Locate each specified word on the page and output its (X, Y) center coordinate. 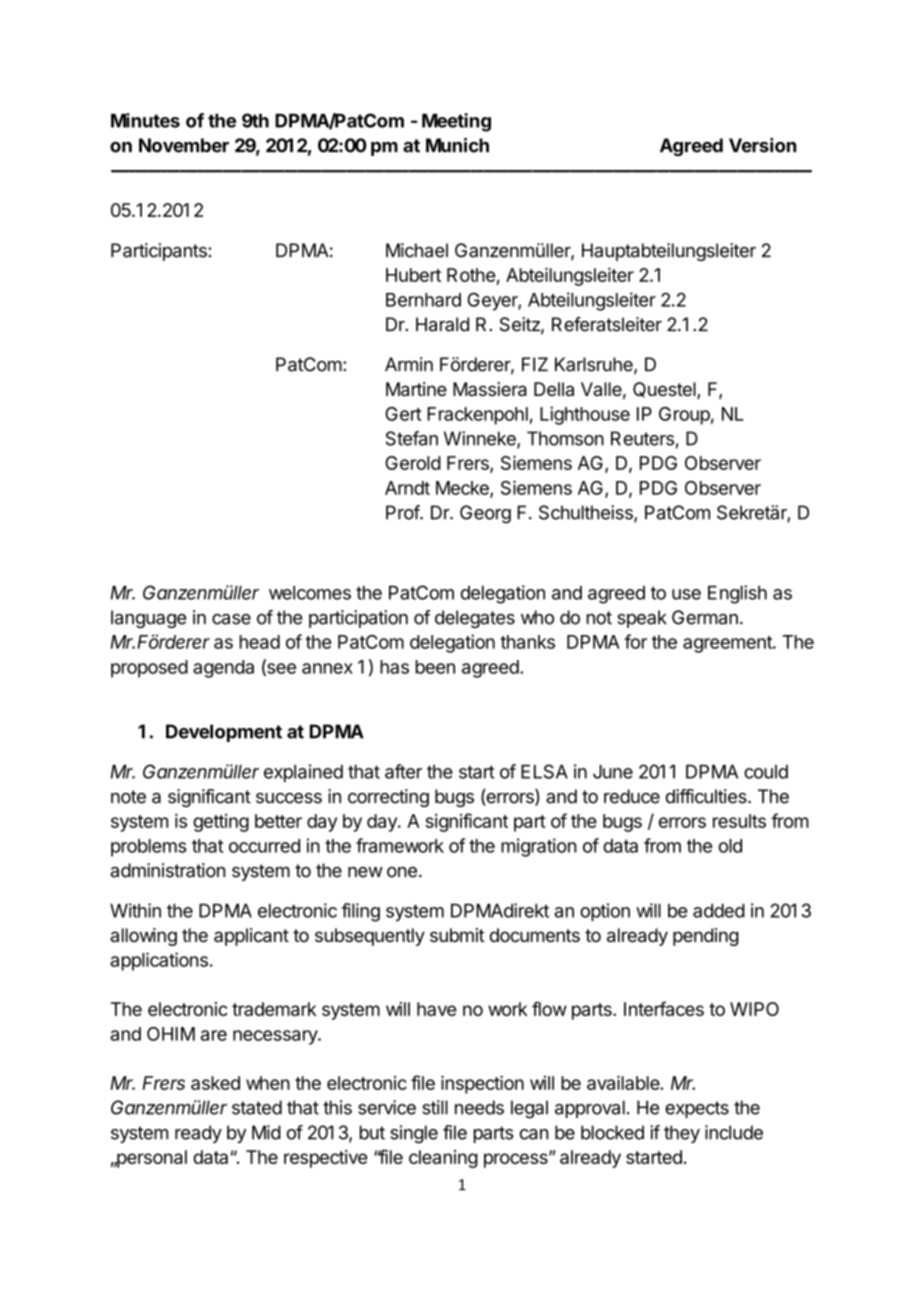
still (435, 1107)
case (231, 619)
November (184, 145)
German (705, 617)
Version (762, 145)
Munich (457, 145)
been (435, 667)
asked (215, 1083)
